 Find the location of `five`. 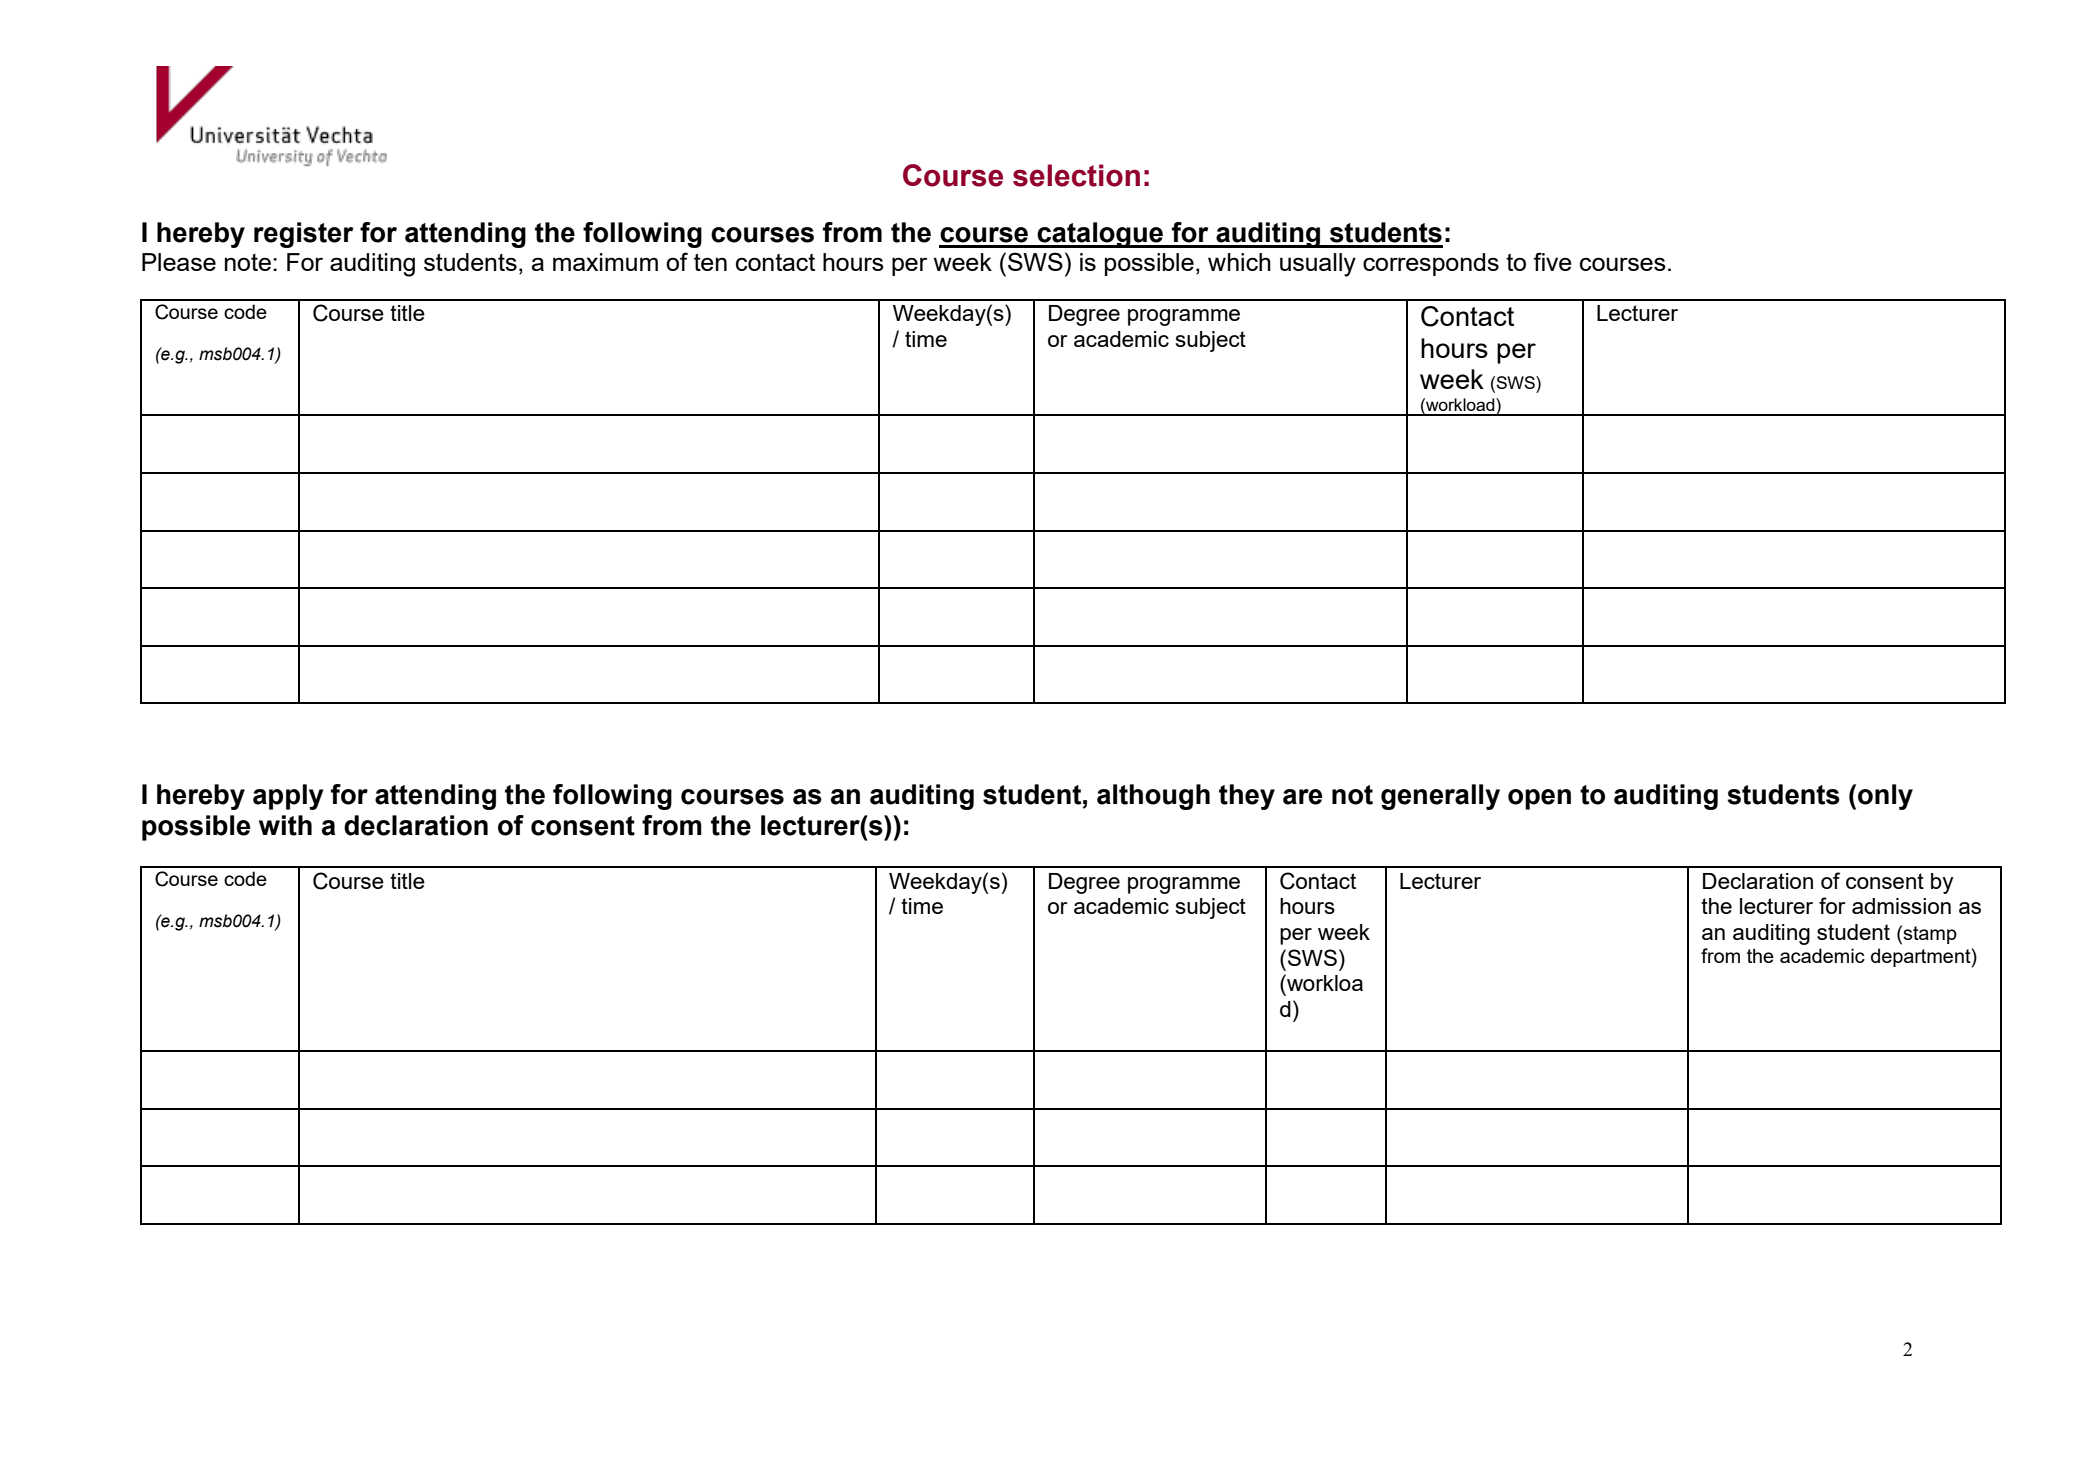

five is located at coordinates (1552, 261).
